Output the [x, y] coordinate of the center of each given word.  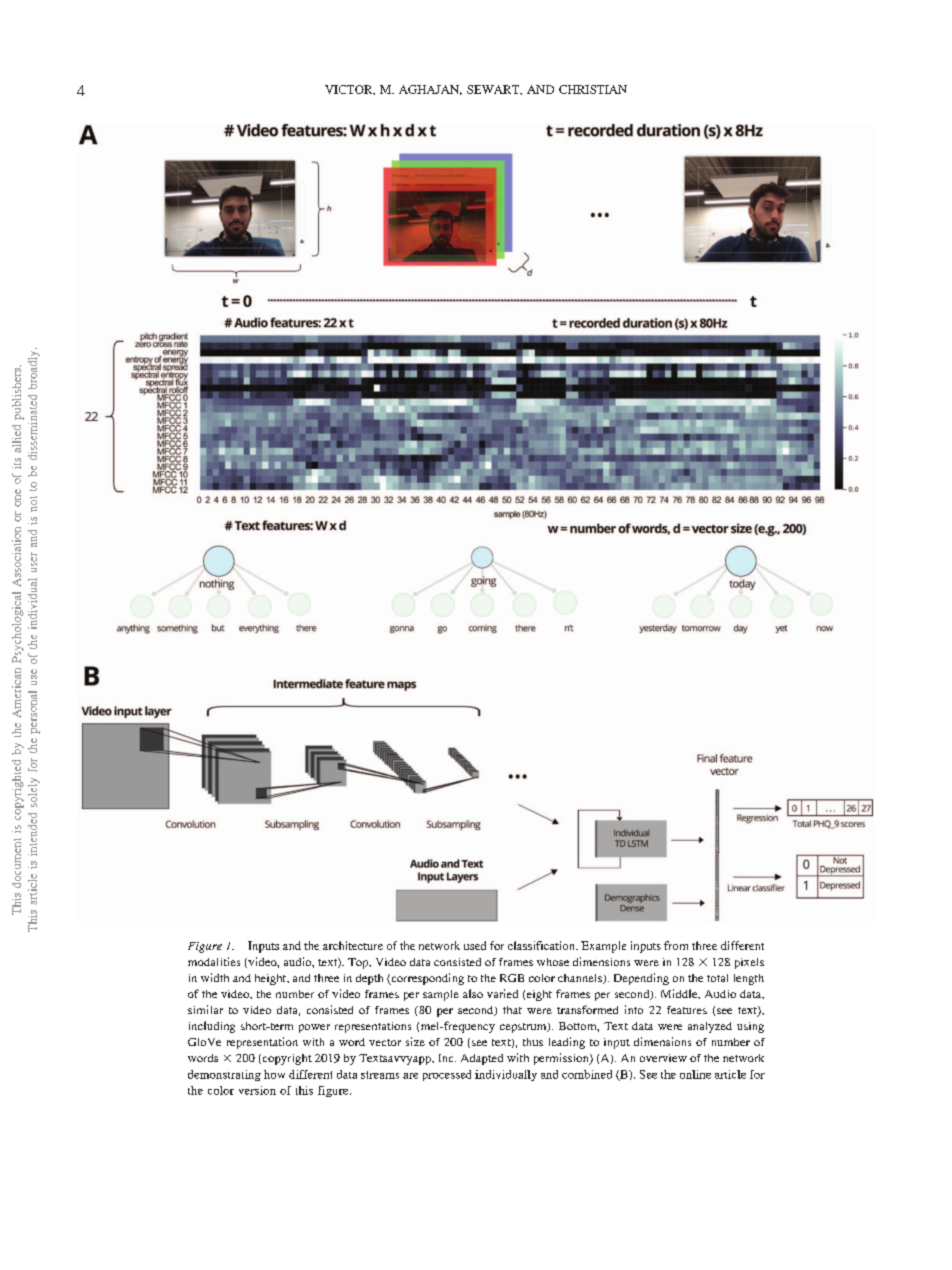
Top [359, 963]
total [717, 978]
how [274, 1074]
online [695, 1074]
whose [553, 962]
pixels [749, 963]
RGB [512, 978]
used [475, 945]
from [676, 945]
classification [542, 945]
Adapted [482, 1059]
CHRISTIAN [593, 89]
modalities [214, 961]
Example [603, 947]
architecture [353, 945]
